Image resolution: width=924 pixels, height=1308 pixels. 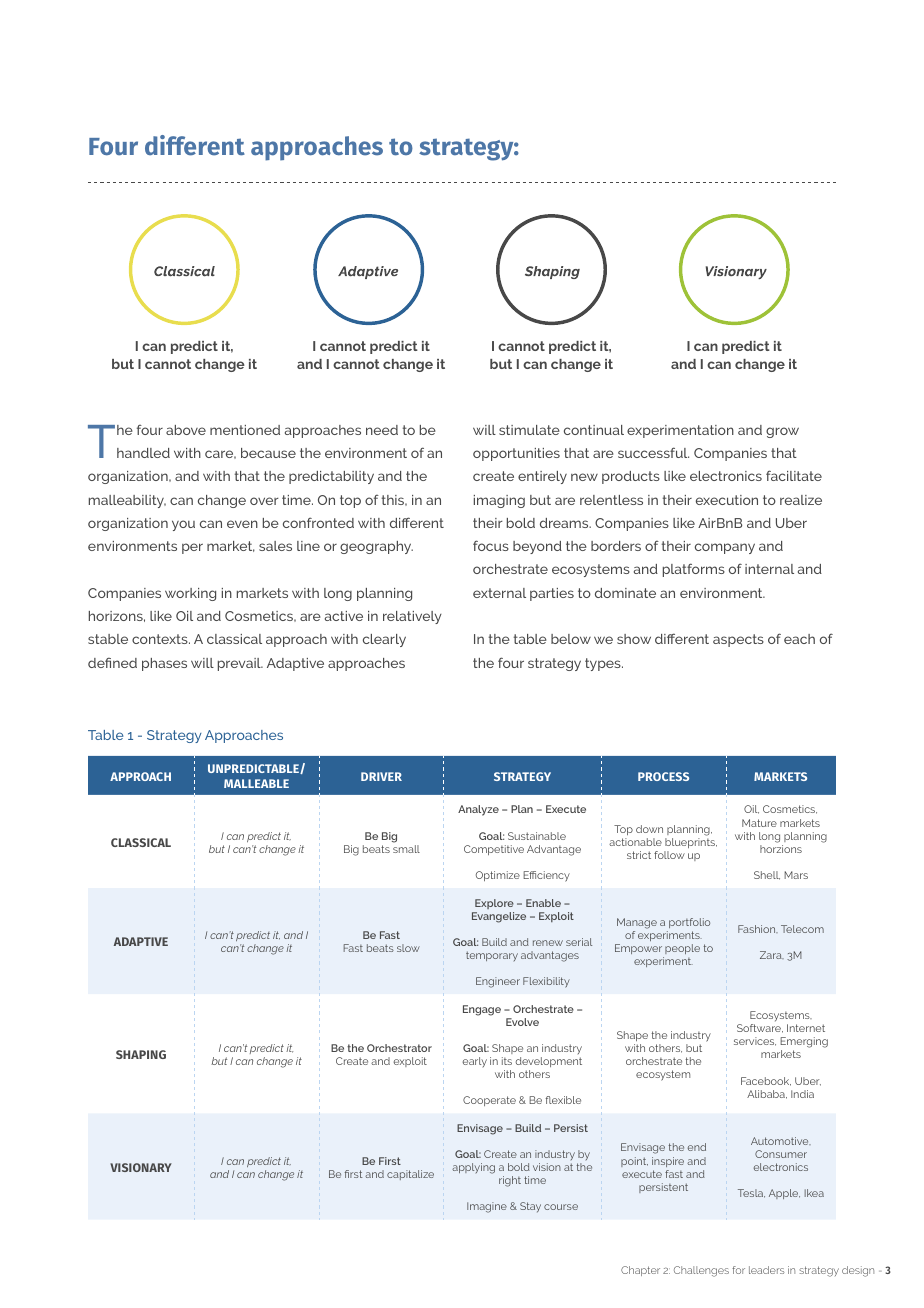 What do you see at coordinates (782, 432) in the page?
I see `grow` at bounding box center [782, 432].
